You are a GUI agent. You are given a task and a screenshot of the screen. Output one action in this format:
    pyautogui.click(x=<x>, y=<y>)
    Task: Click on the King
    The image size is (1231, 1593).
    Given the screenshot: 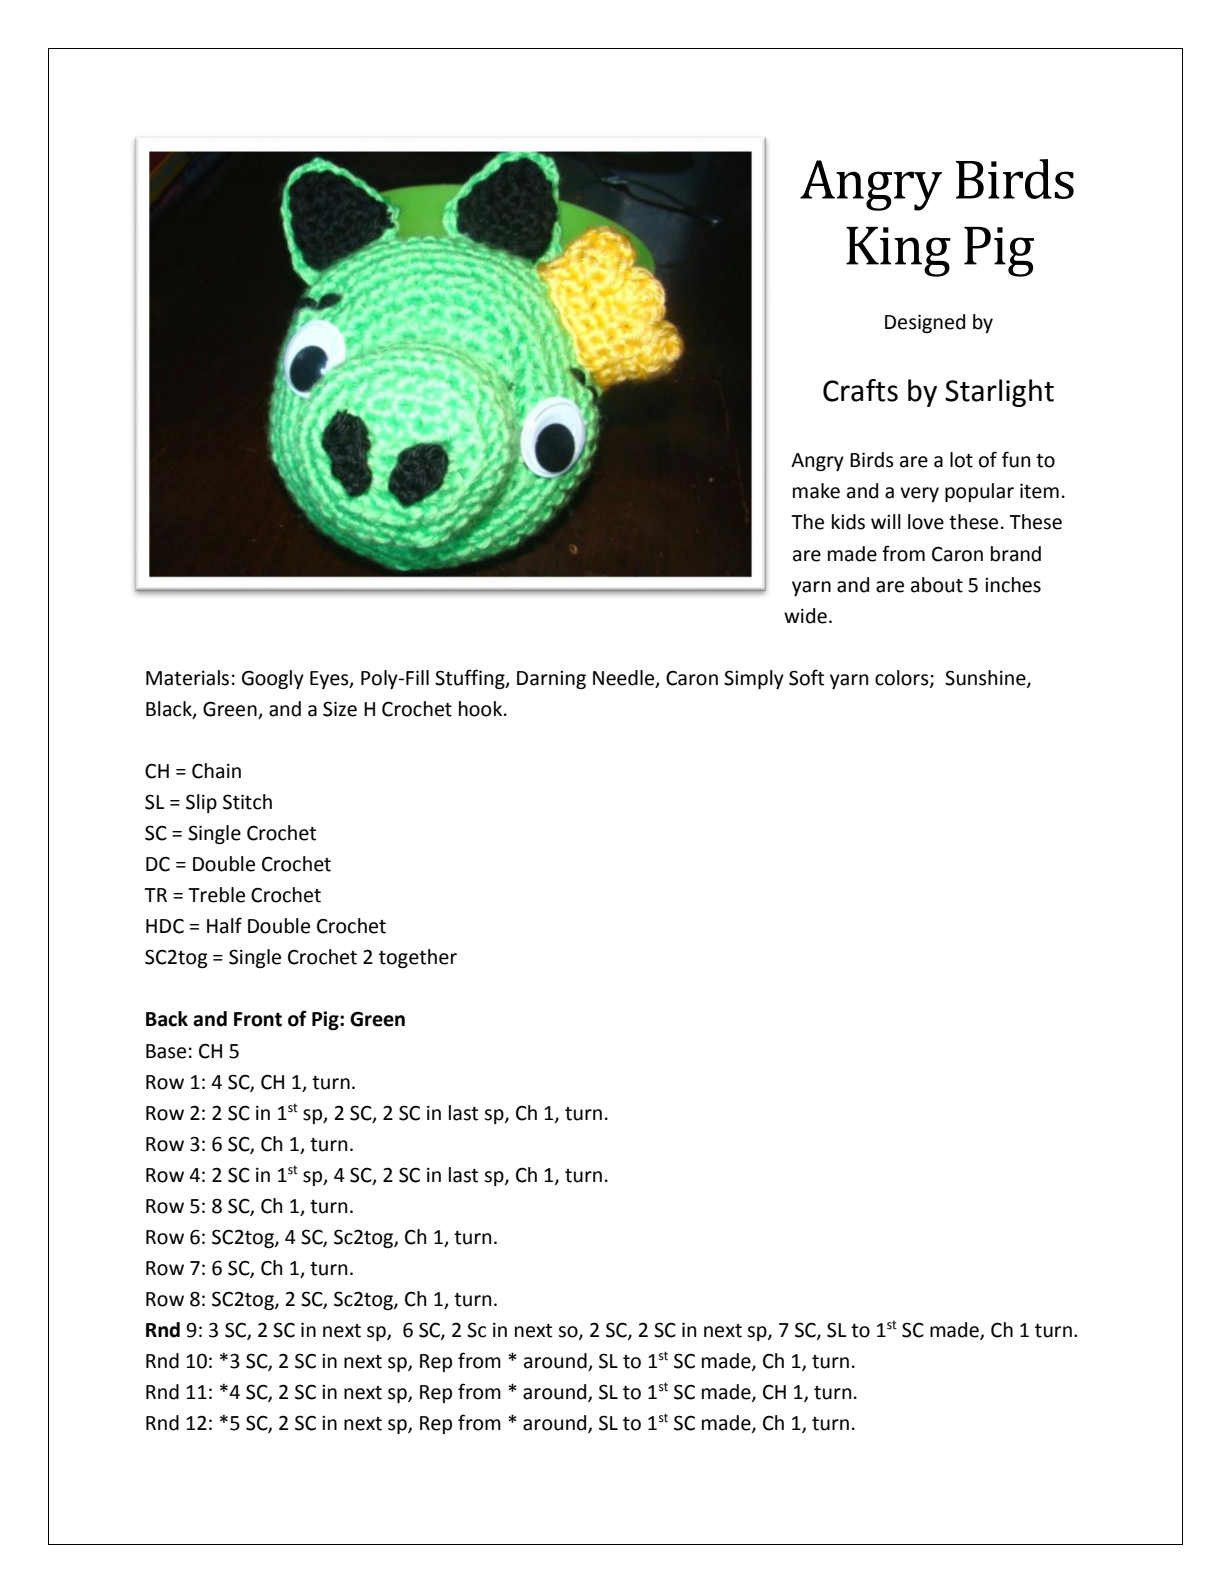 What is the action you would take?
    pyautogui.click(x=898, y=252)
